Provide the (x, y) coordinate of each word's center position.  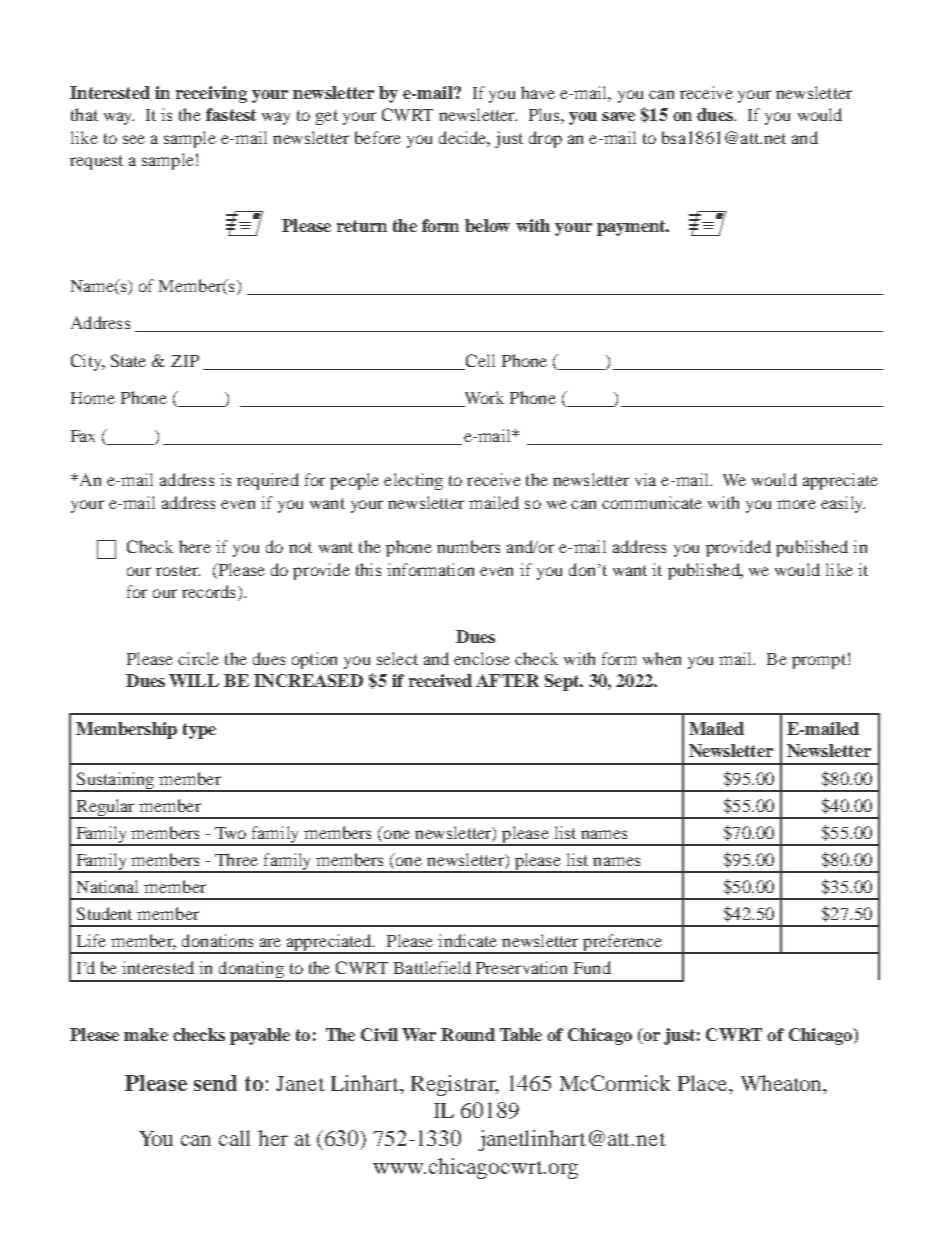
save (618, 116)
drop (545, 139)
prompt (819, 661)
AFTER (507, 680)
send (215, 1083)
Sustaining (115, 781)
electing (413, 481)
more (796, 504)
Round (468, 1034)
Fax (83, 436)
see (134, 139)
